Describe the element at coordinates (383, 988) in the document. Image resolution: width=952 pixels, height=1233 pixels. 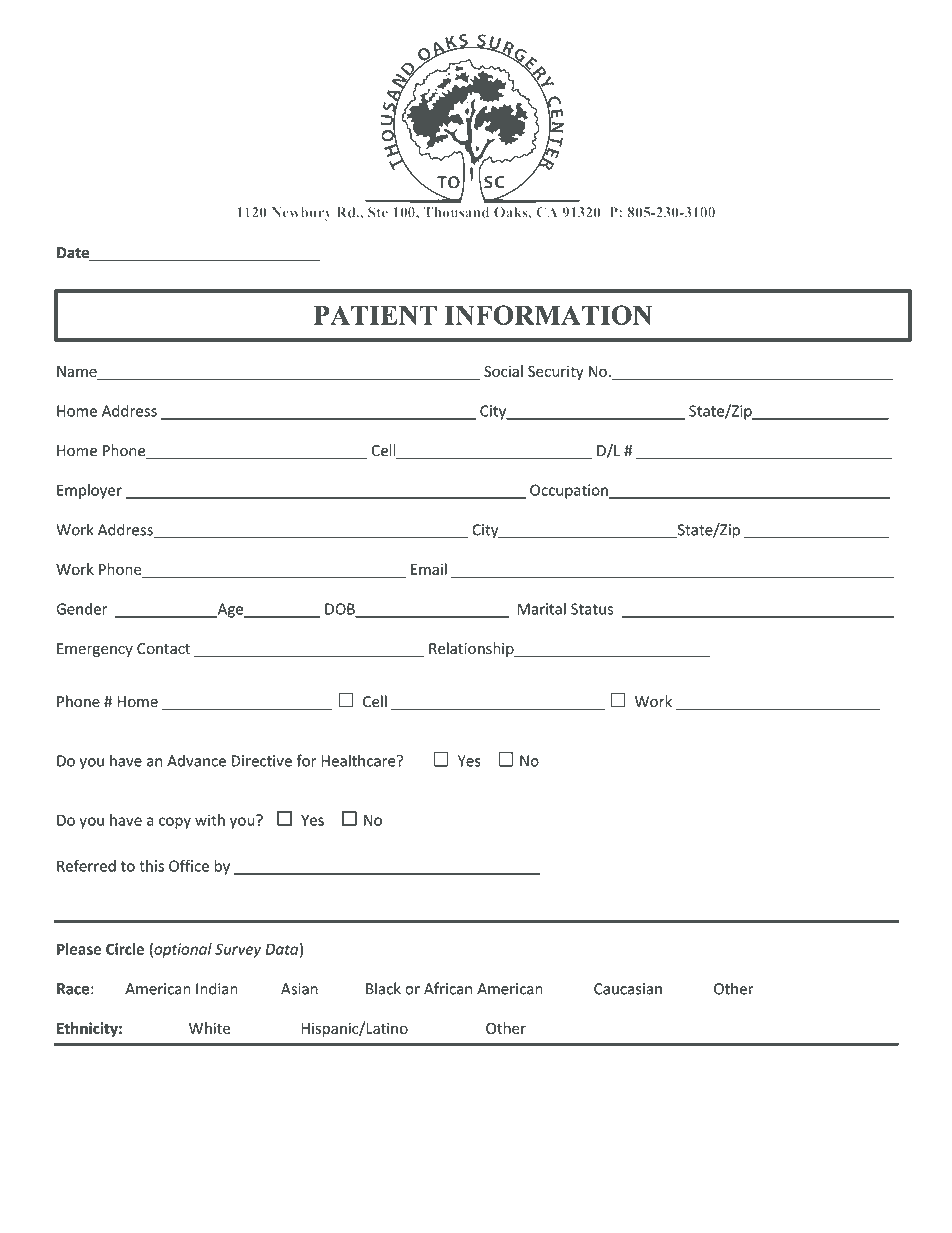
I see `Black` at that location.
